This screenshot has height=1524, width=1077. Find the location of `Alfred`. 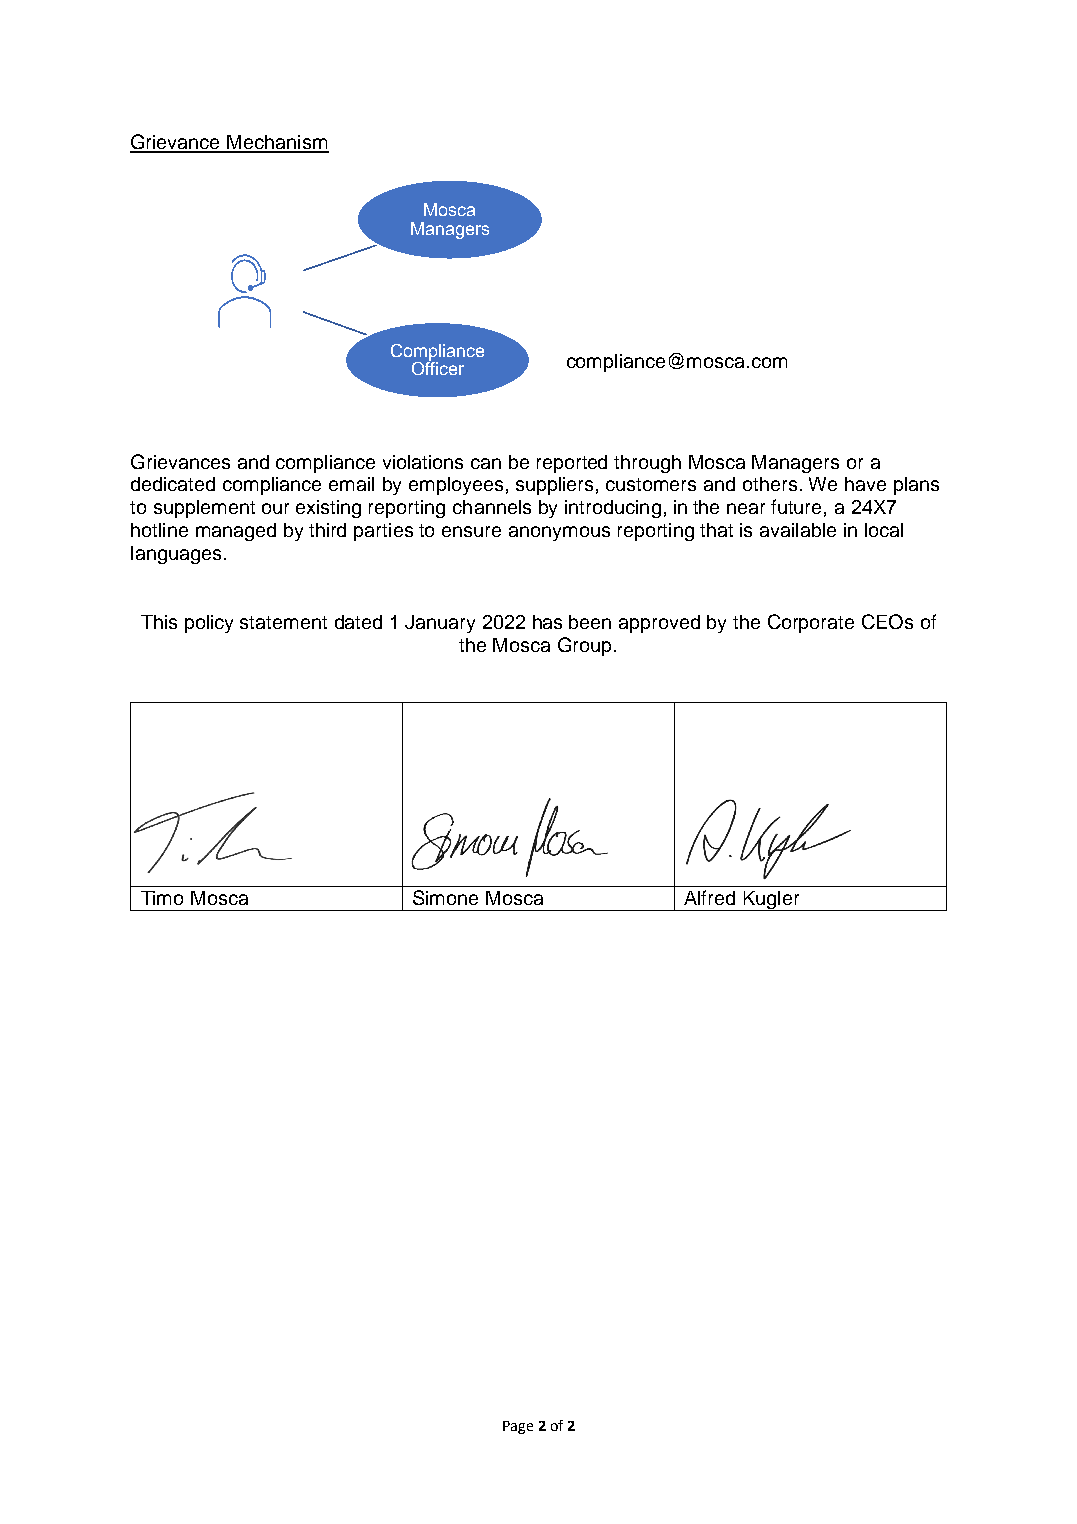

Alfred is located at coordinates (709, 897).
